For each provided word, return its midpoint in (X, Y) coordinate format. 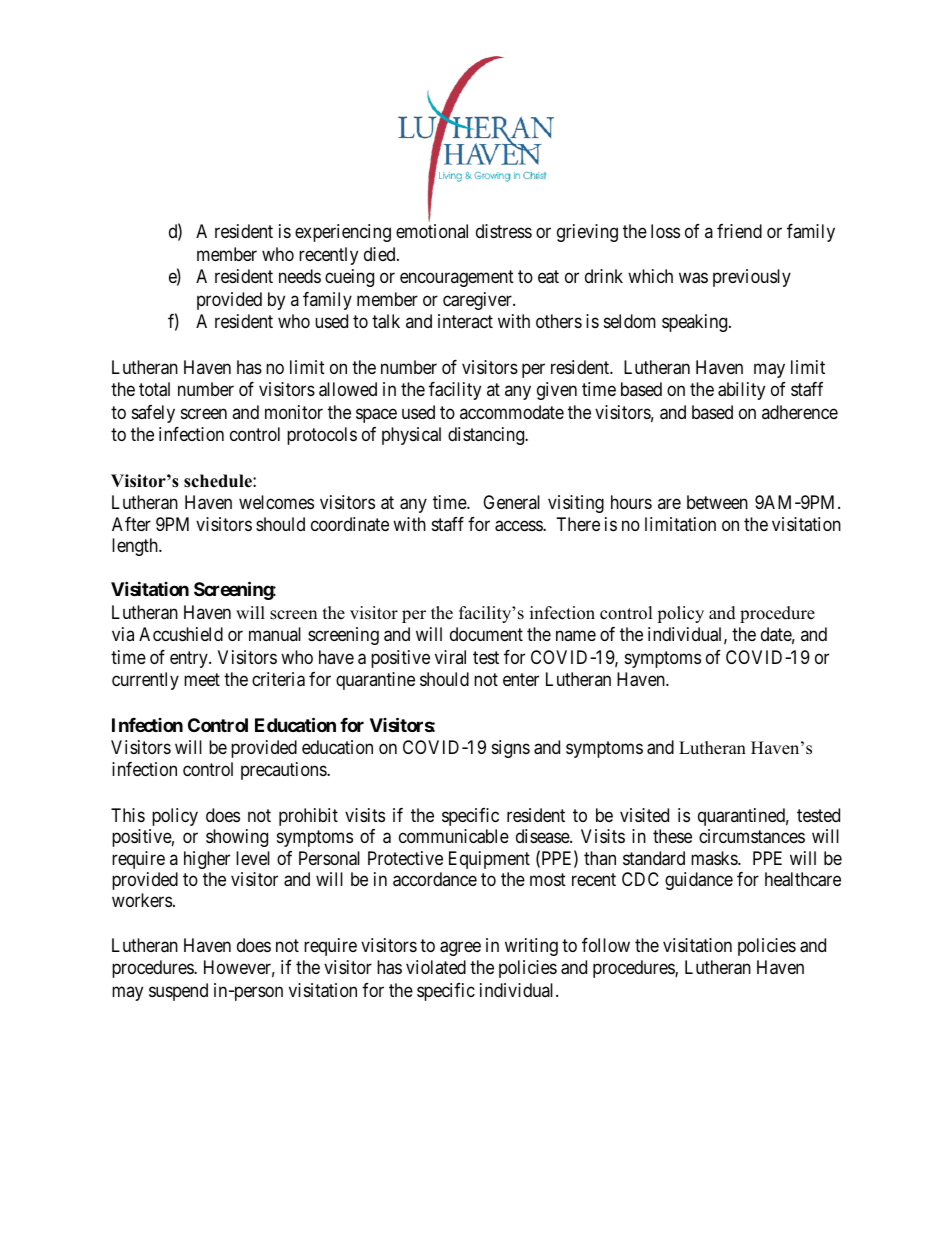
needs (300, 276)
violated (436, 967)
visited (644, 815)
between (717, 502)
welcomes (276, 502)
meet (202, 679)
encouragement (457, 279)
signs (511, 749)
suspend (178, 992)
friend (739, 231)
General (511, 502)
